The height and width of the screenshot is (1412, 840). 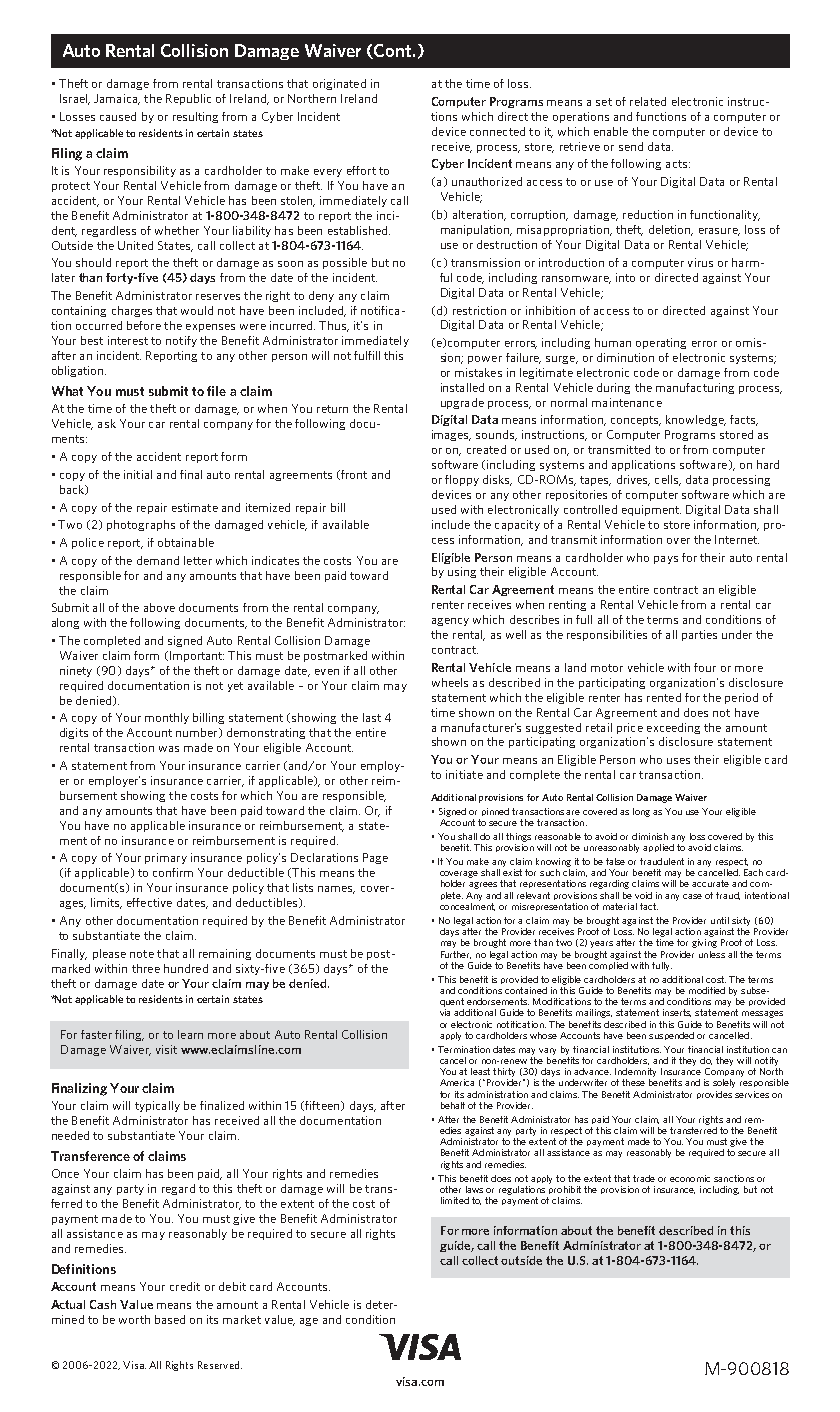 I want to click on related, so click(x=648, y=101).
